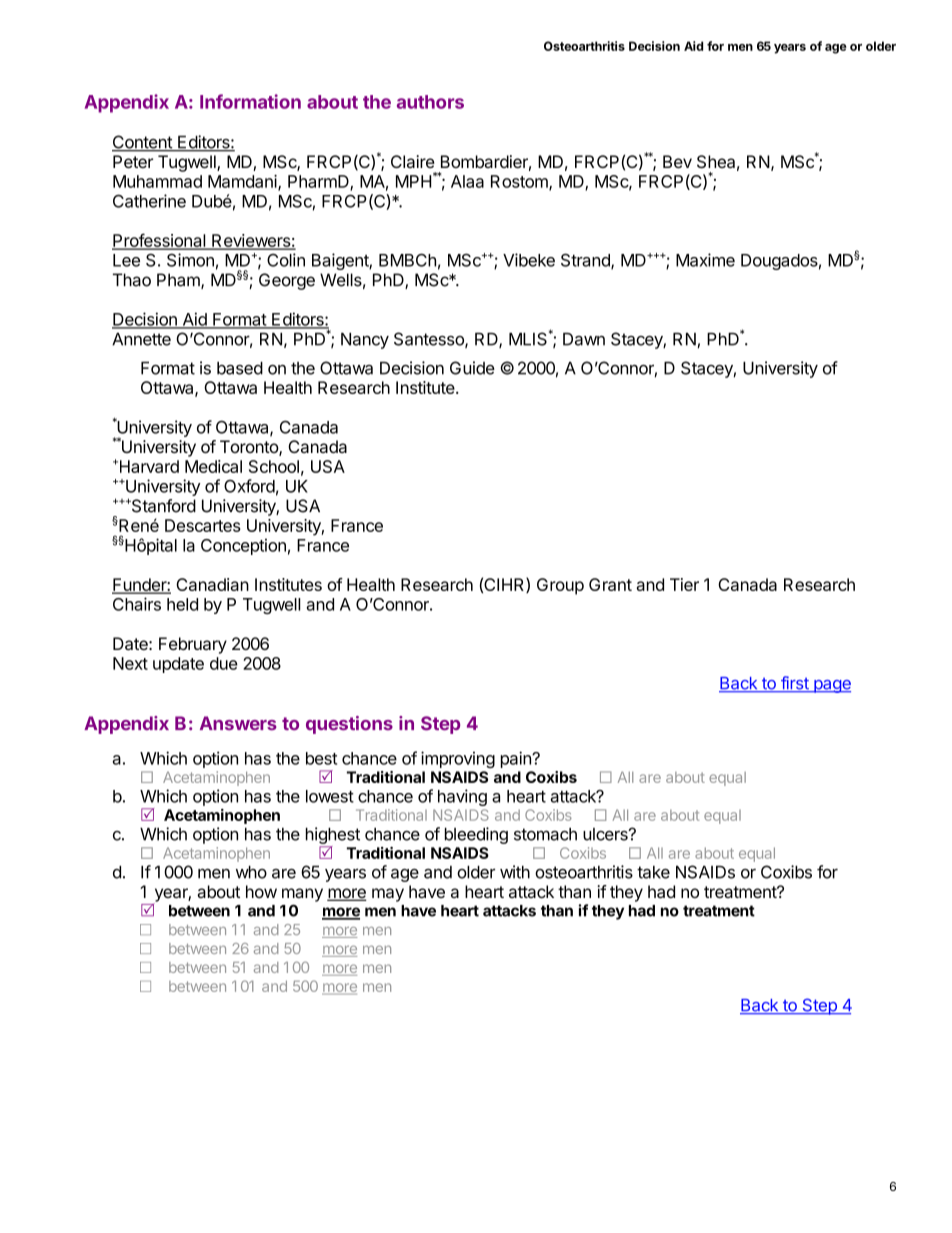  I want to click on Pham, so click(179, 281).
